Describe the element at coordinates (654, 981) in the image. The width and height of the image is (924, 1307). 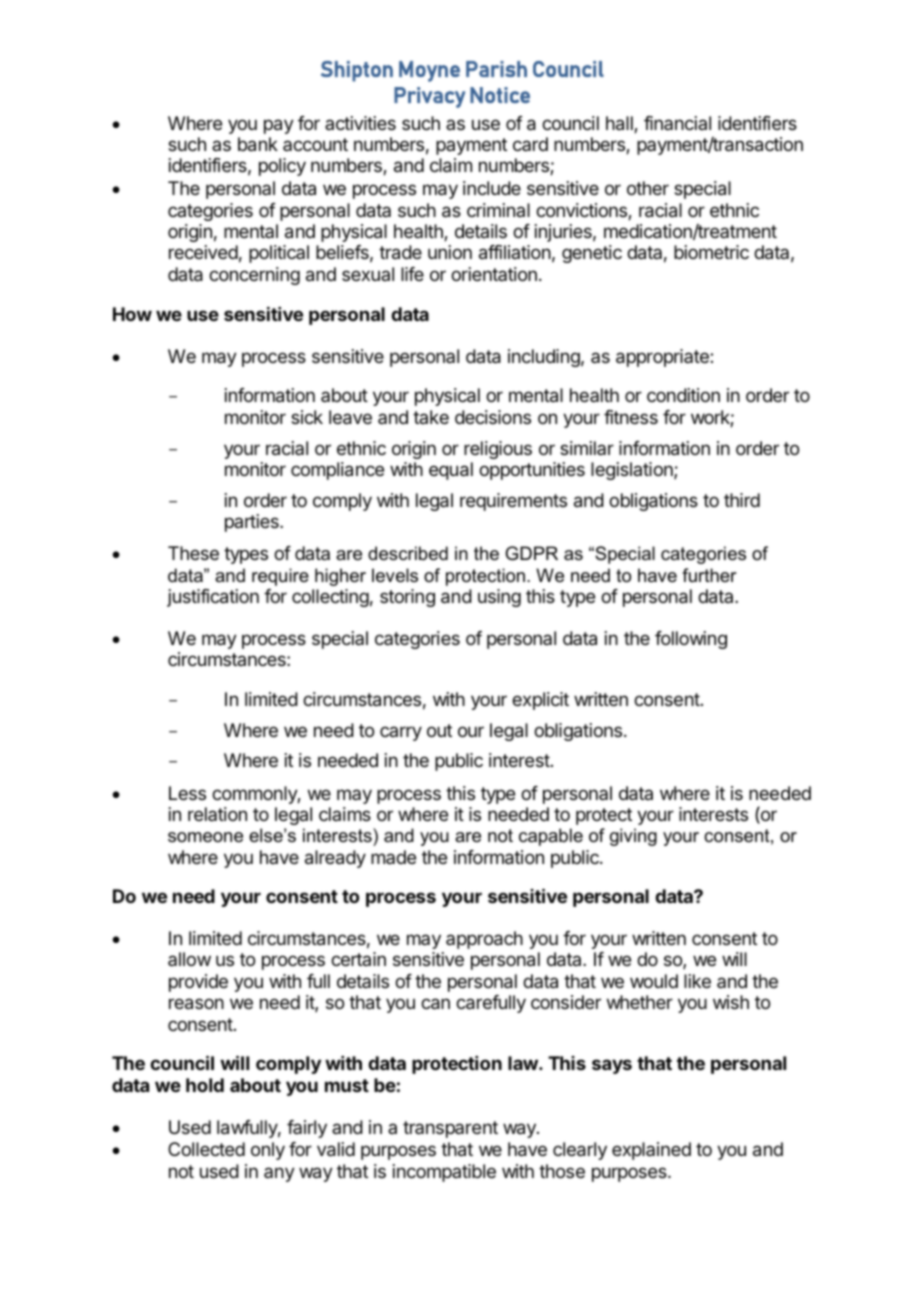
I see `would` at that location.
